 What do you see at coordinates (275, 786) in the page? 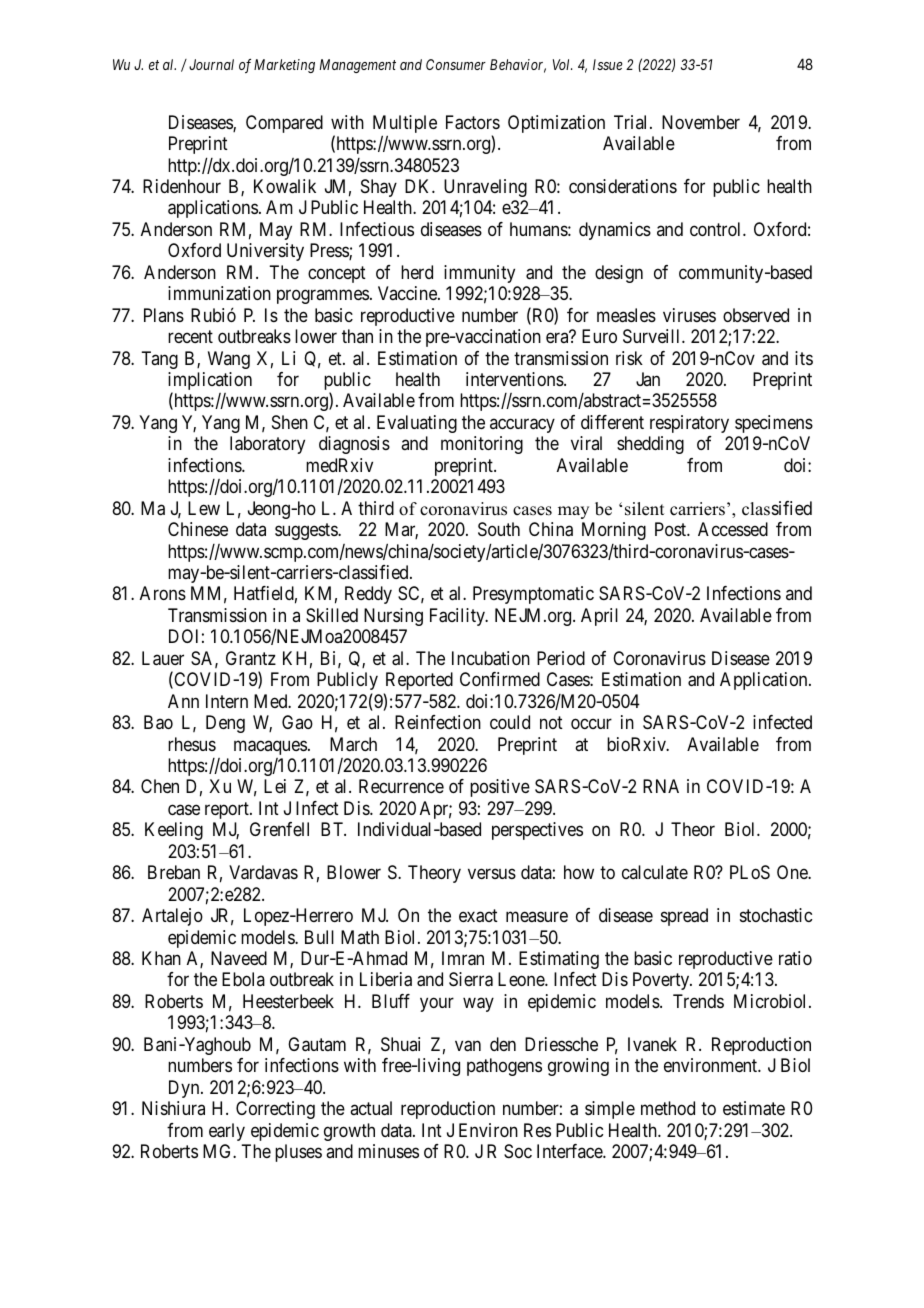
I see `Lei` at bounding box center [275, 786].
